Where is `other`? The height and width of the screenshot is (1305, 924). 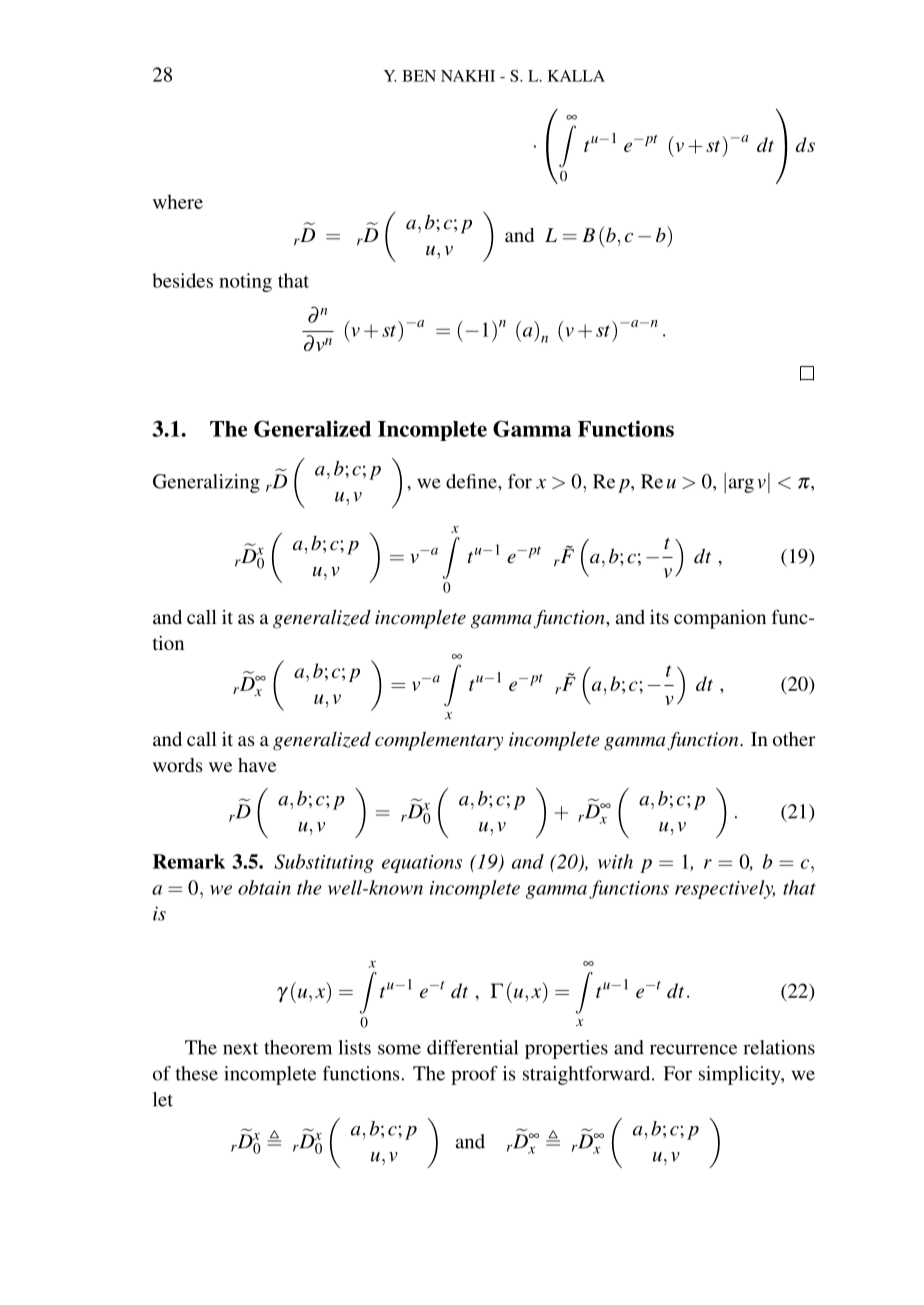 other is located at coordinates (794, 739).
